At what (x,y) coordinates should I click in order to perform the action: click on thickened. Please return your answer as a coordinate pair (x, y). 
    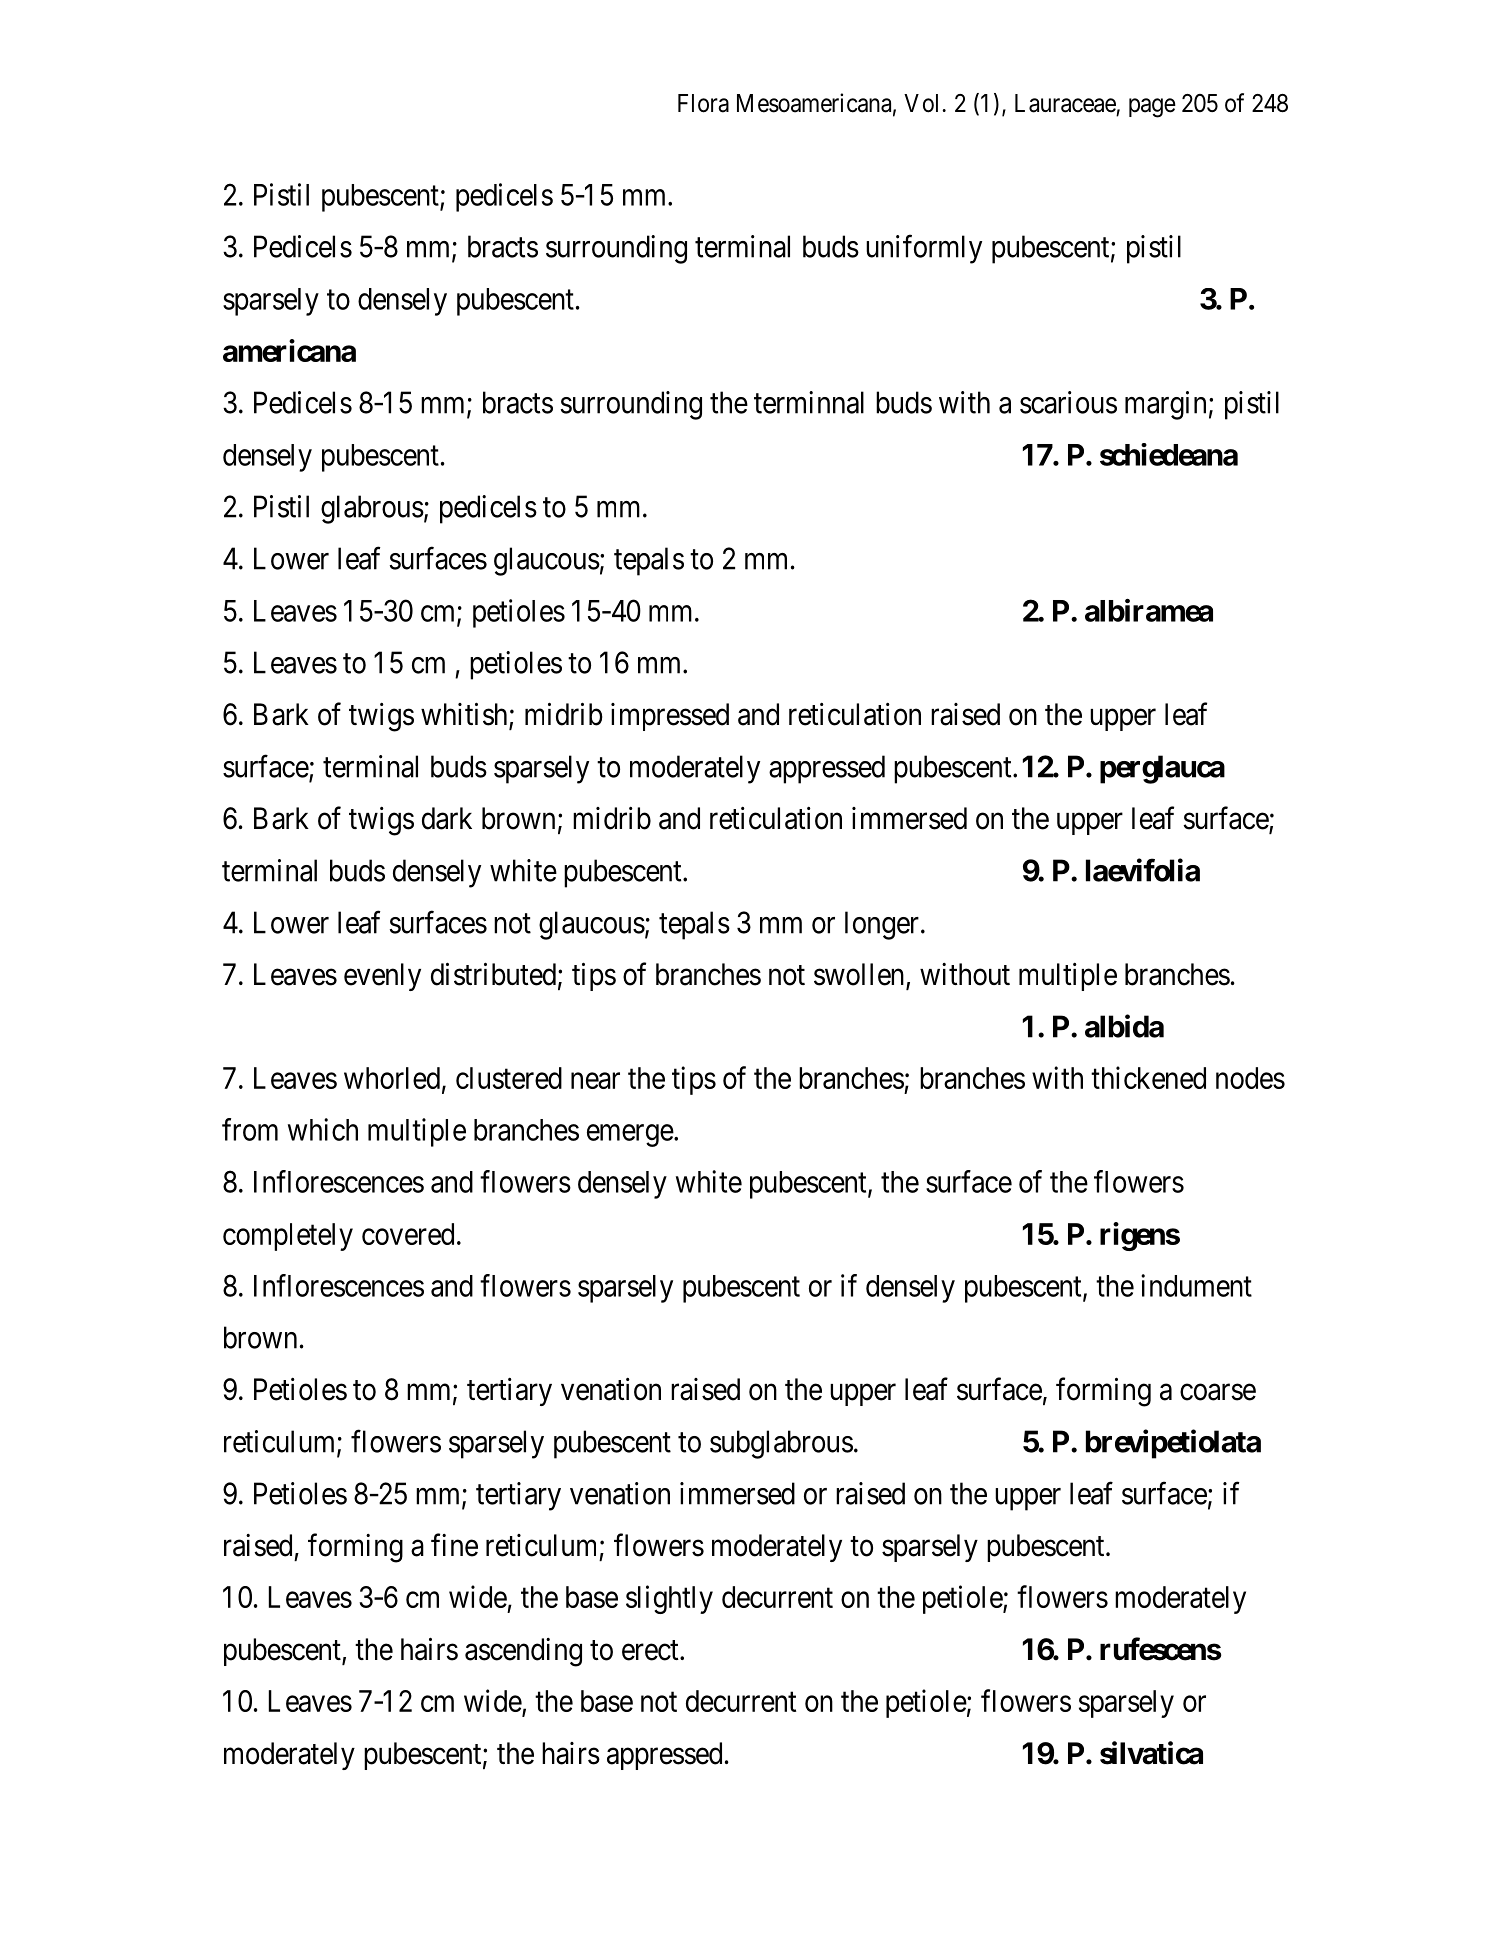
    Looking at the image, I should click on (1148, 1077).
